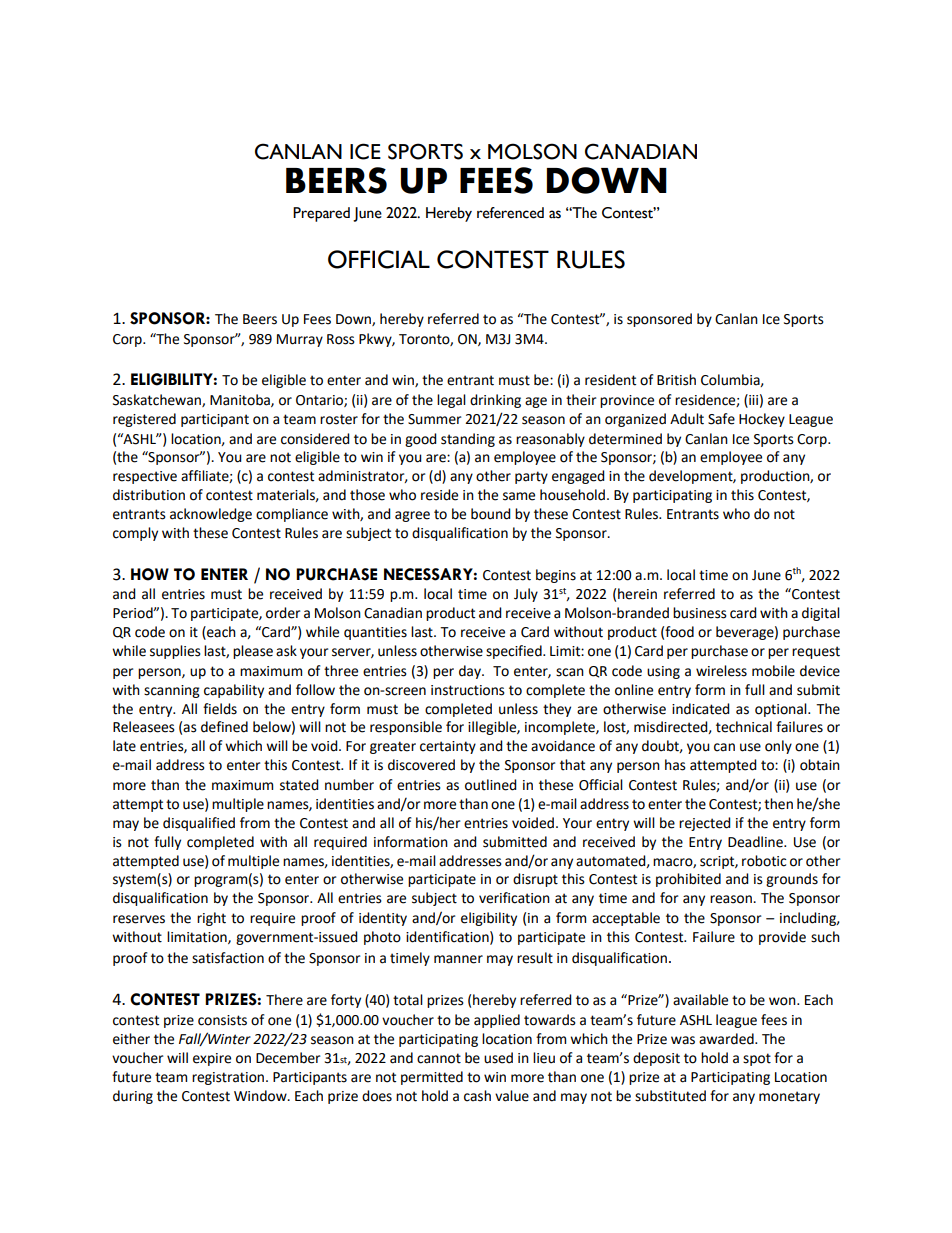  Describe the element at coordinates (471, 672) in the screenshot. I see `day` at that location.
